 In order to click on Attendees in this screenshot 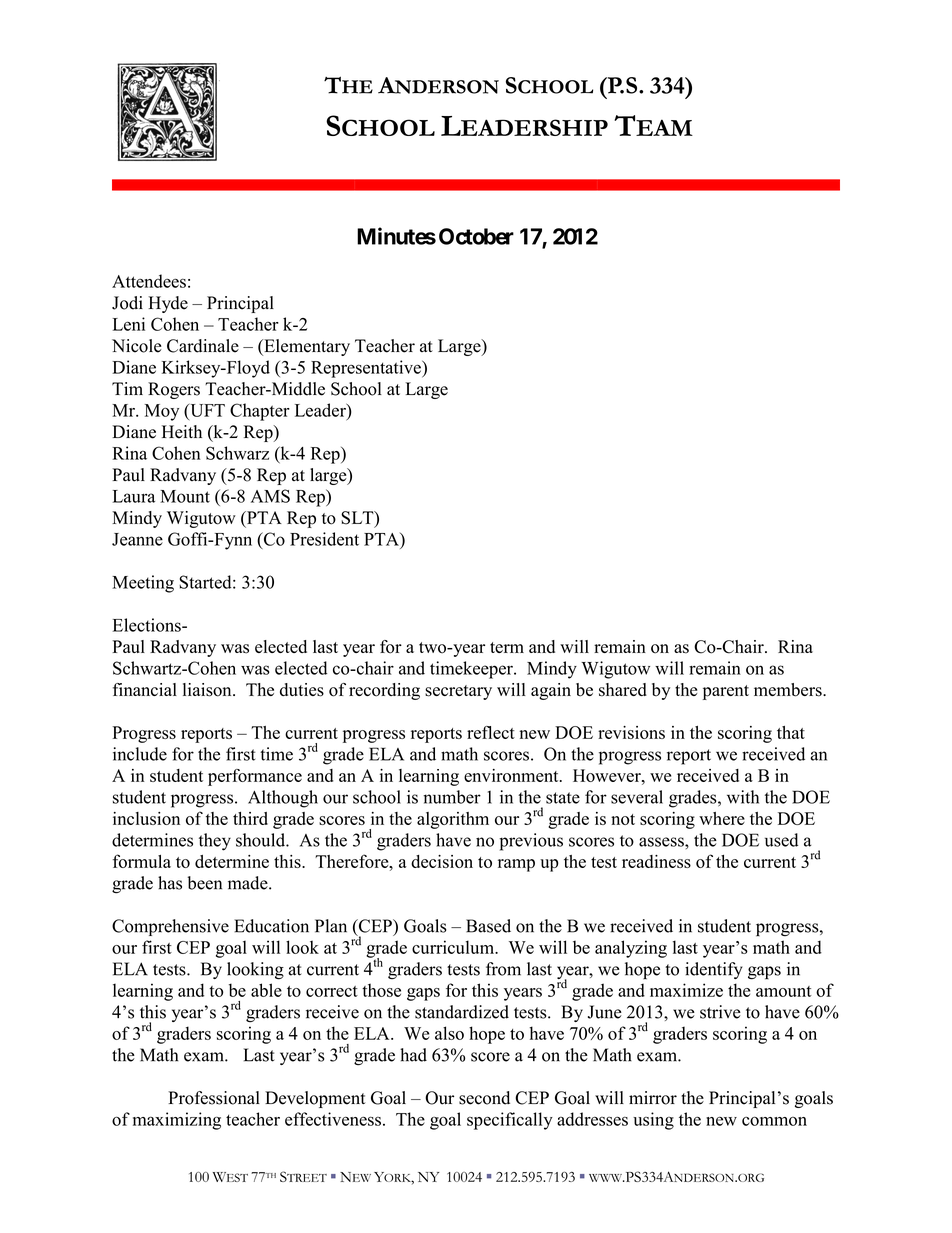, I will do `click(149, 281)`.
